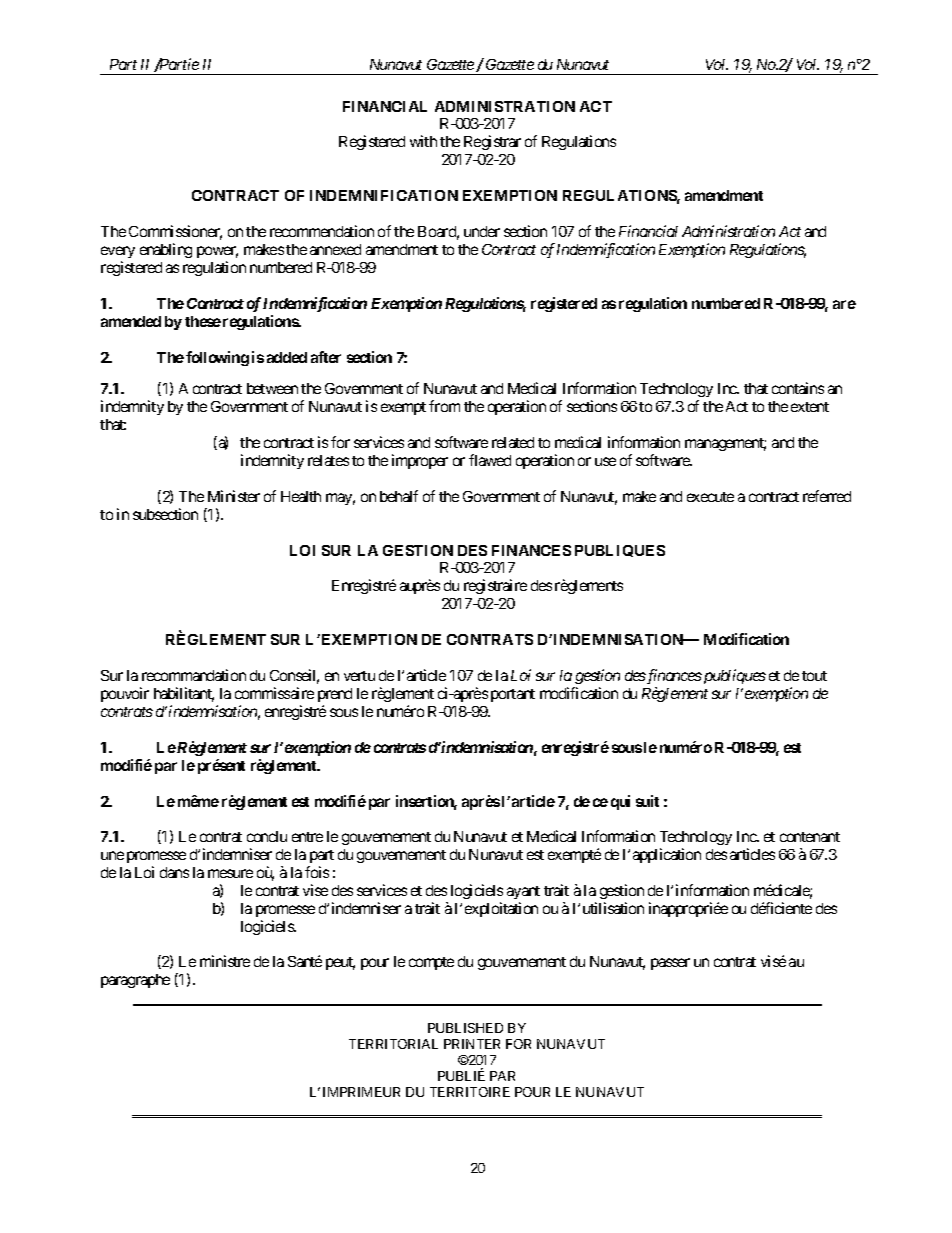  Describe the element at coordinates (393, 1044) in the image. I see `TERRITORIAL` at that location.
